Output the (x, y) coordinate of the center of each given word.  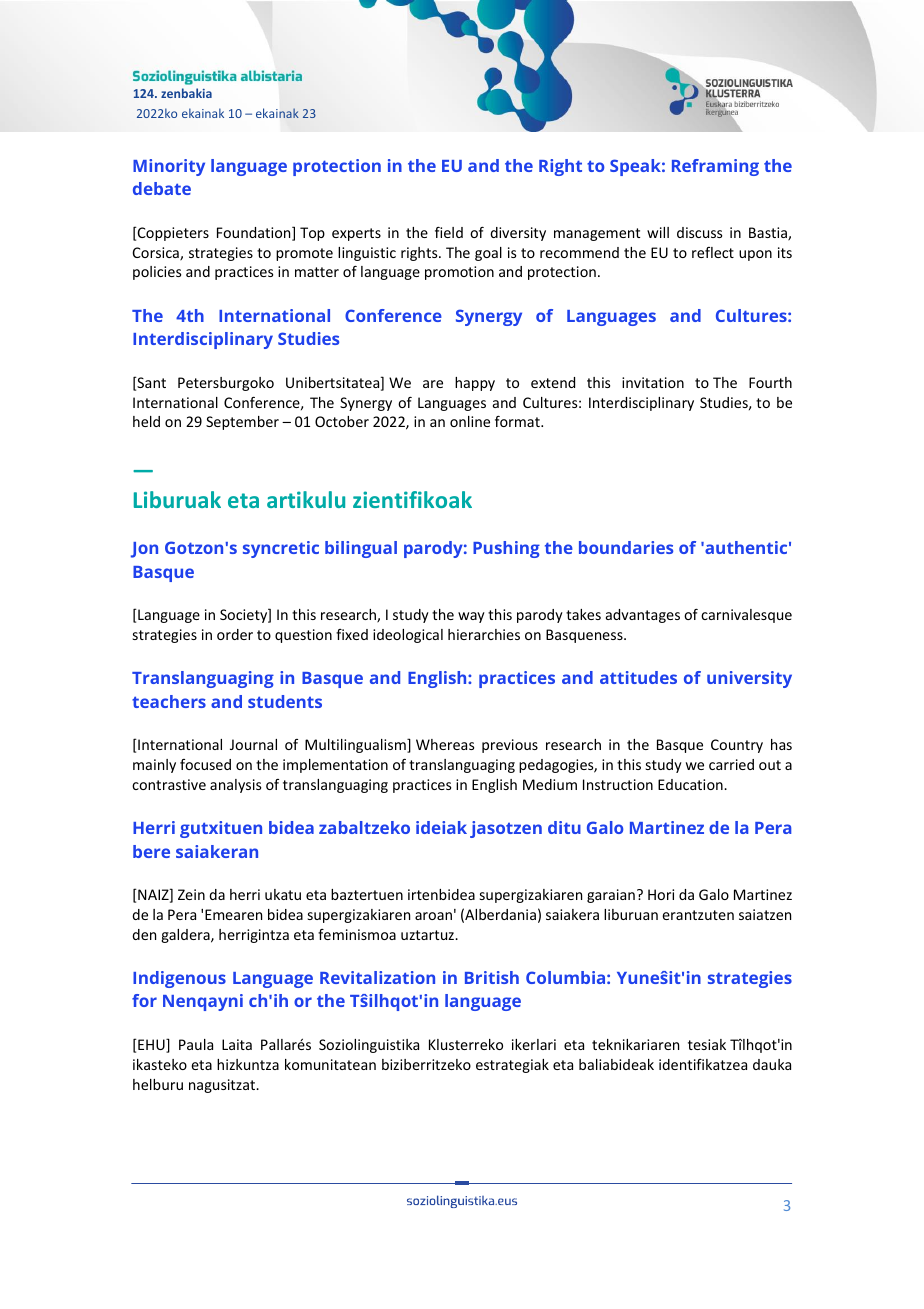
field (449, 232)
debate (162, 188)
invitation (653, 382)
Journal (253, 744)
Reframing (715, 167)
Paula (196, 1044)
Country (737, 746)
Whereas (445, 744)
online (470, 421)
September (242, 423)
